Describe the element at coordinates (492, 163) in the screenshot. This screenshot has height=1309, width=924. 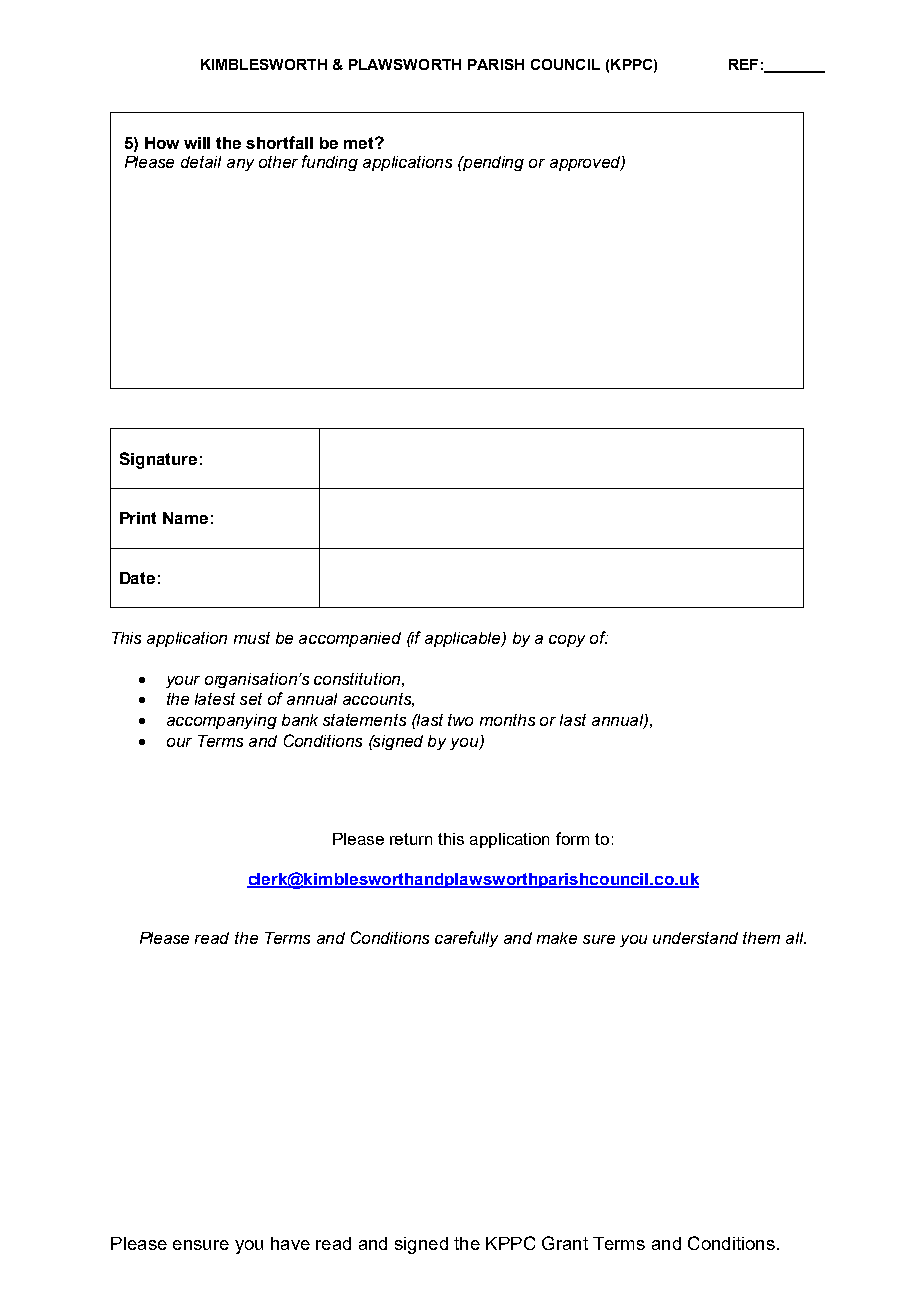
I see `pending` at that location.
